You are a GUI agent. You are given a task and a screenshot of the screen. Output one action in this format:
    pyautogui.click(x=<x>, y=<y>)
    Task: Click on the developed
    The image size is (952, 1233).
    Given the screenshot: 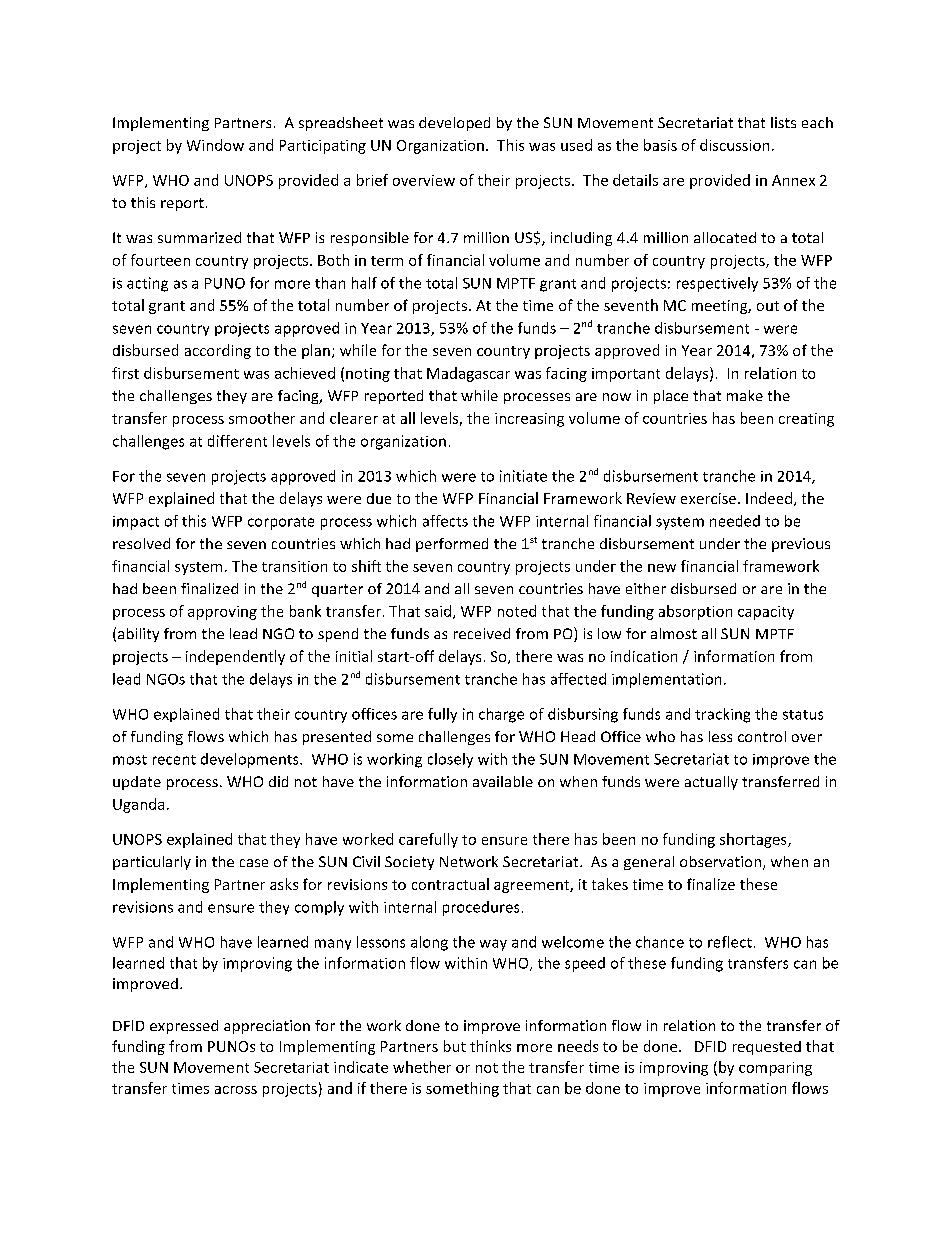 What is the action you would take?
    pyautogui.click(x=454, y=124)
